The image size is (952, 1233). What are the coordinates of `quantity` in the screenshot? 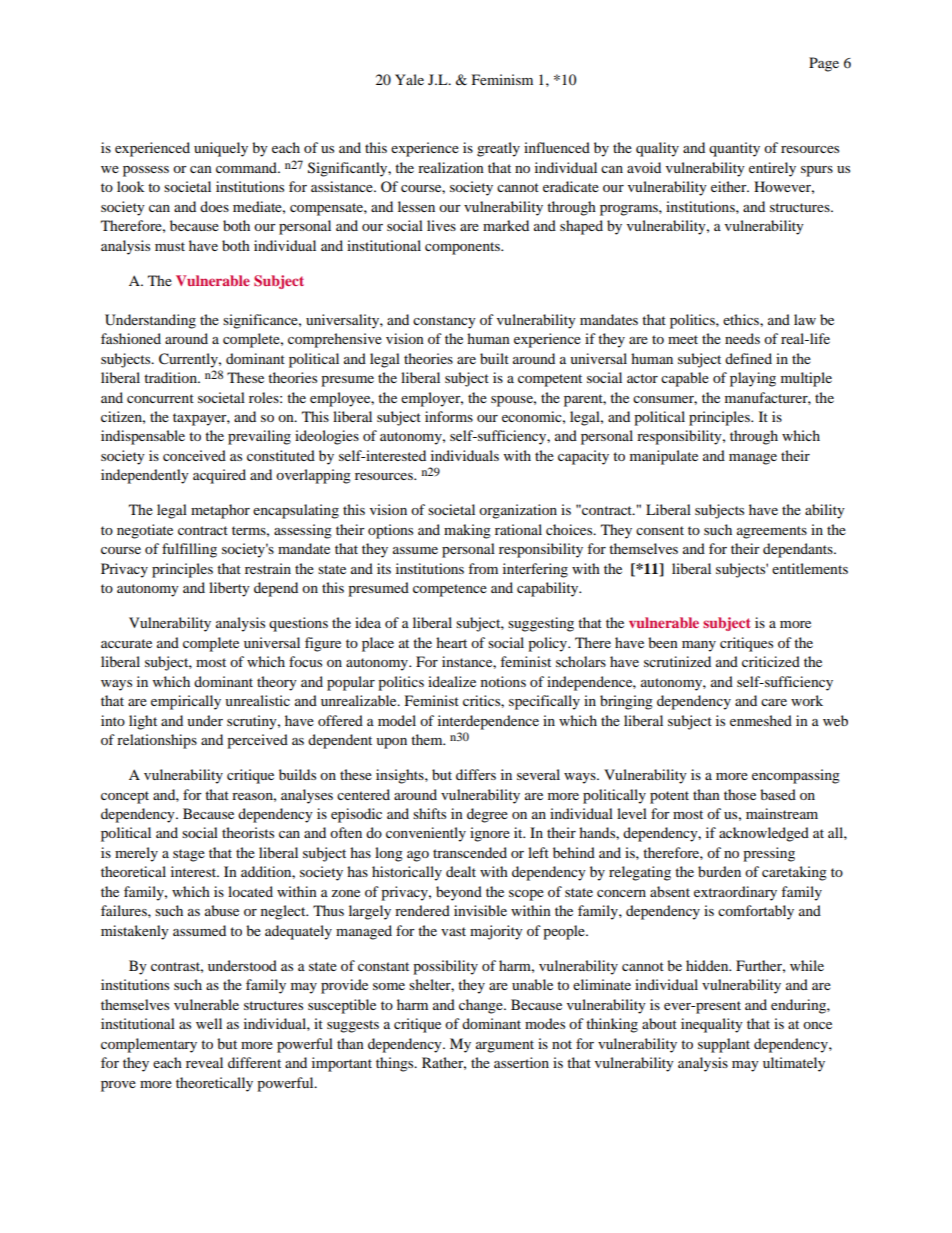 It's located at (734, 149).
